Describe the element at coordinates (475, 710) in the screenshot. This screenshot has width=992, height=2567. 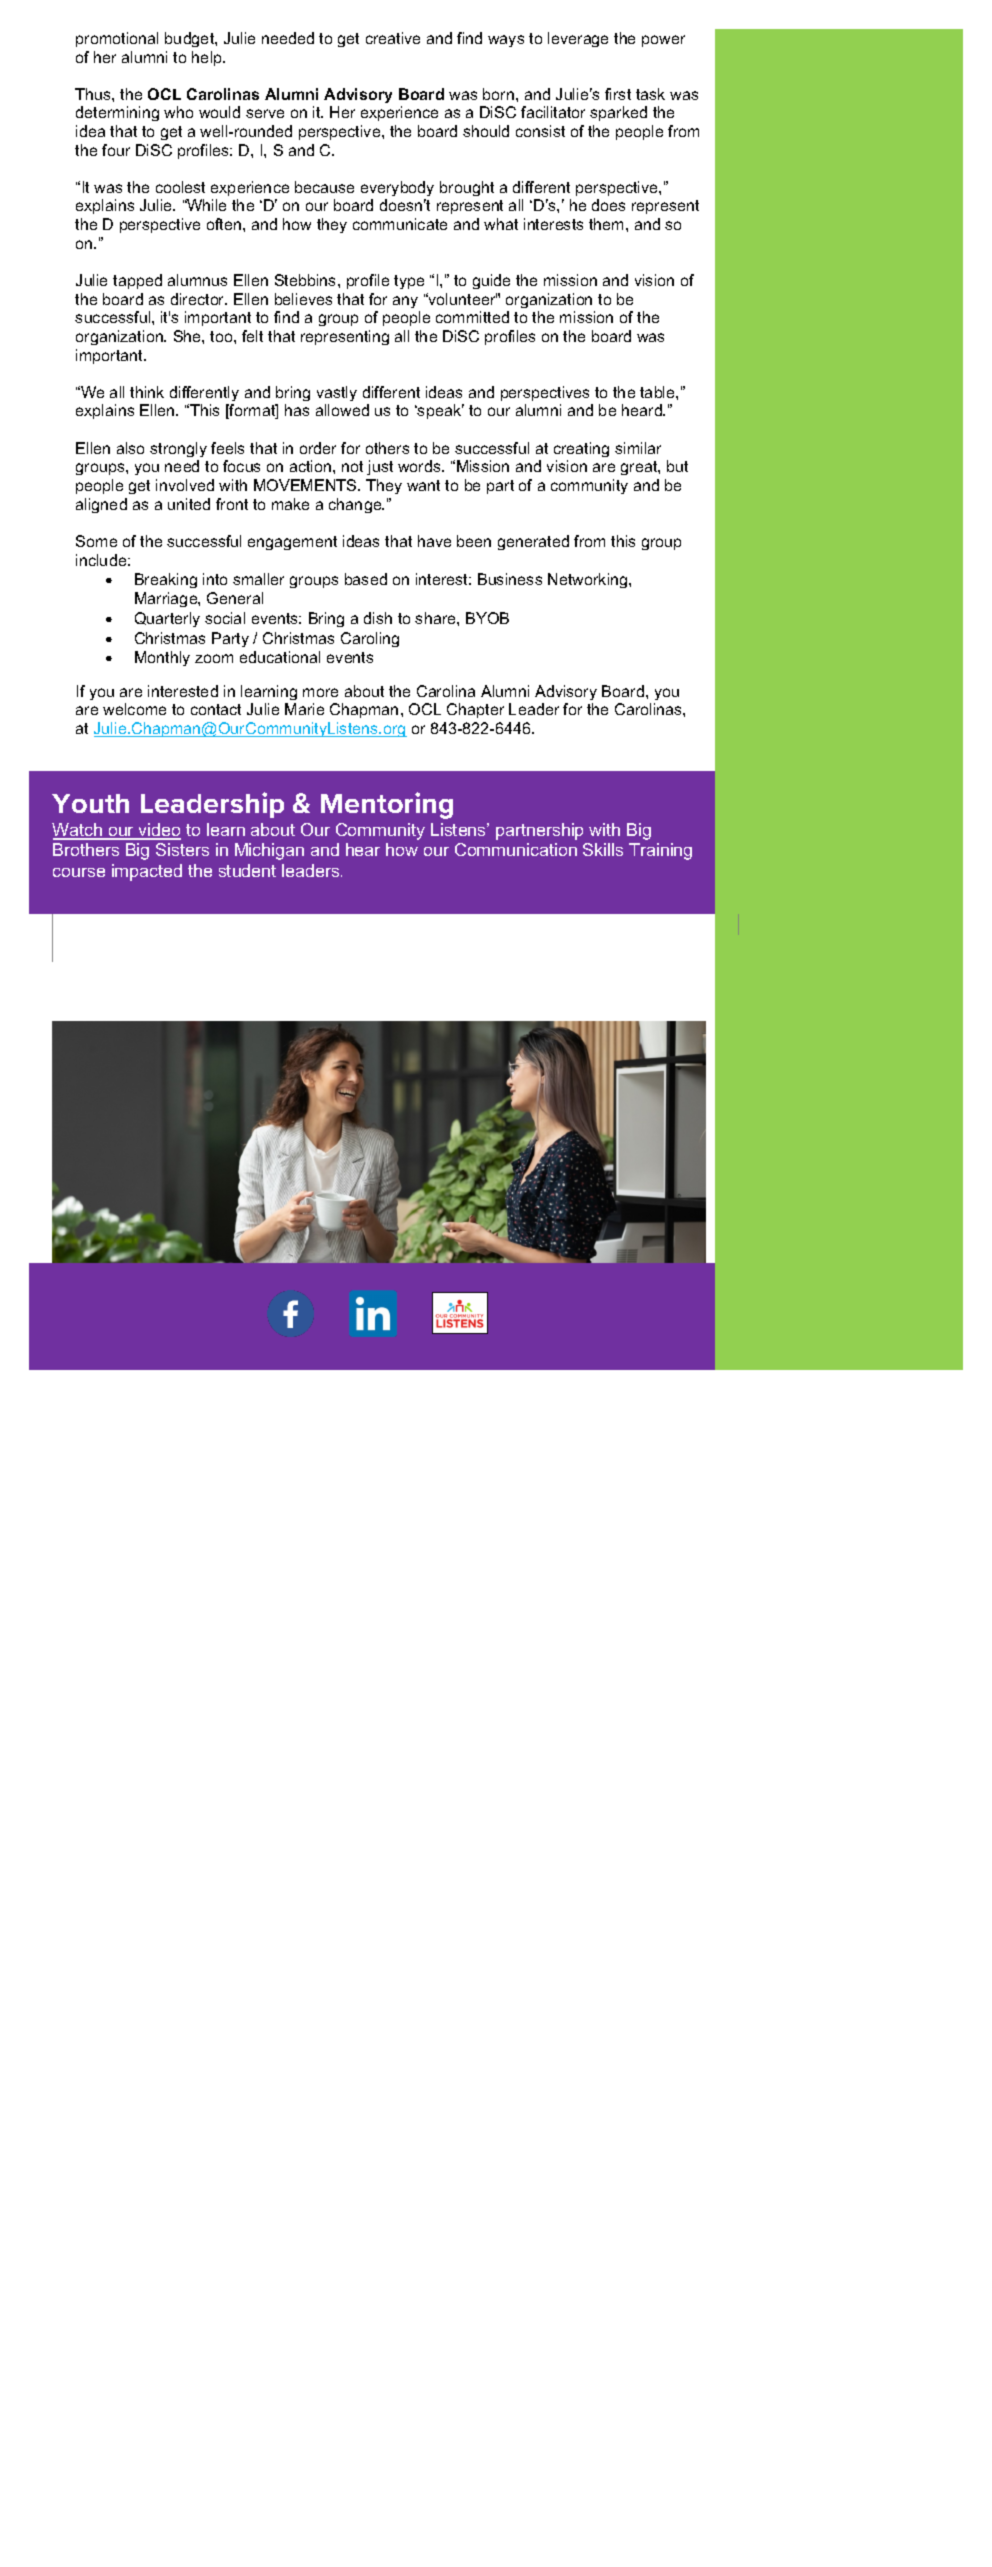
I see `Chapter` at that location.
